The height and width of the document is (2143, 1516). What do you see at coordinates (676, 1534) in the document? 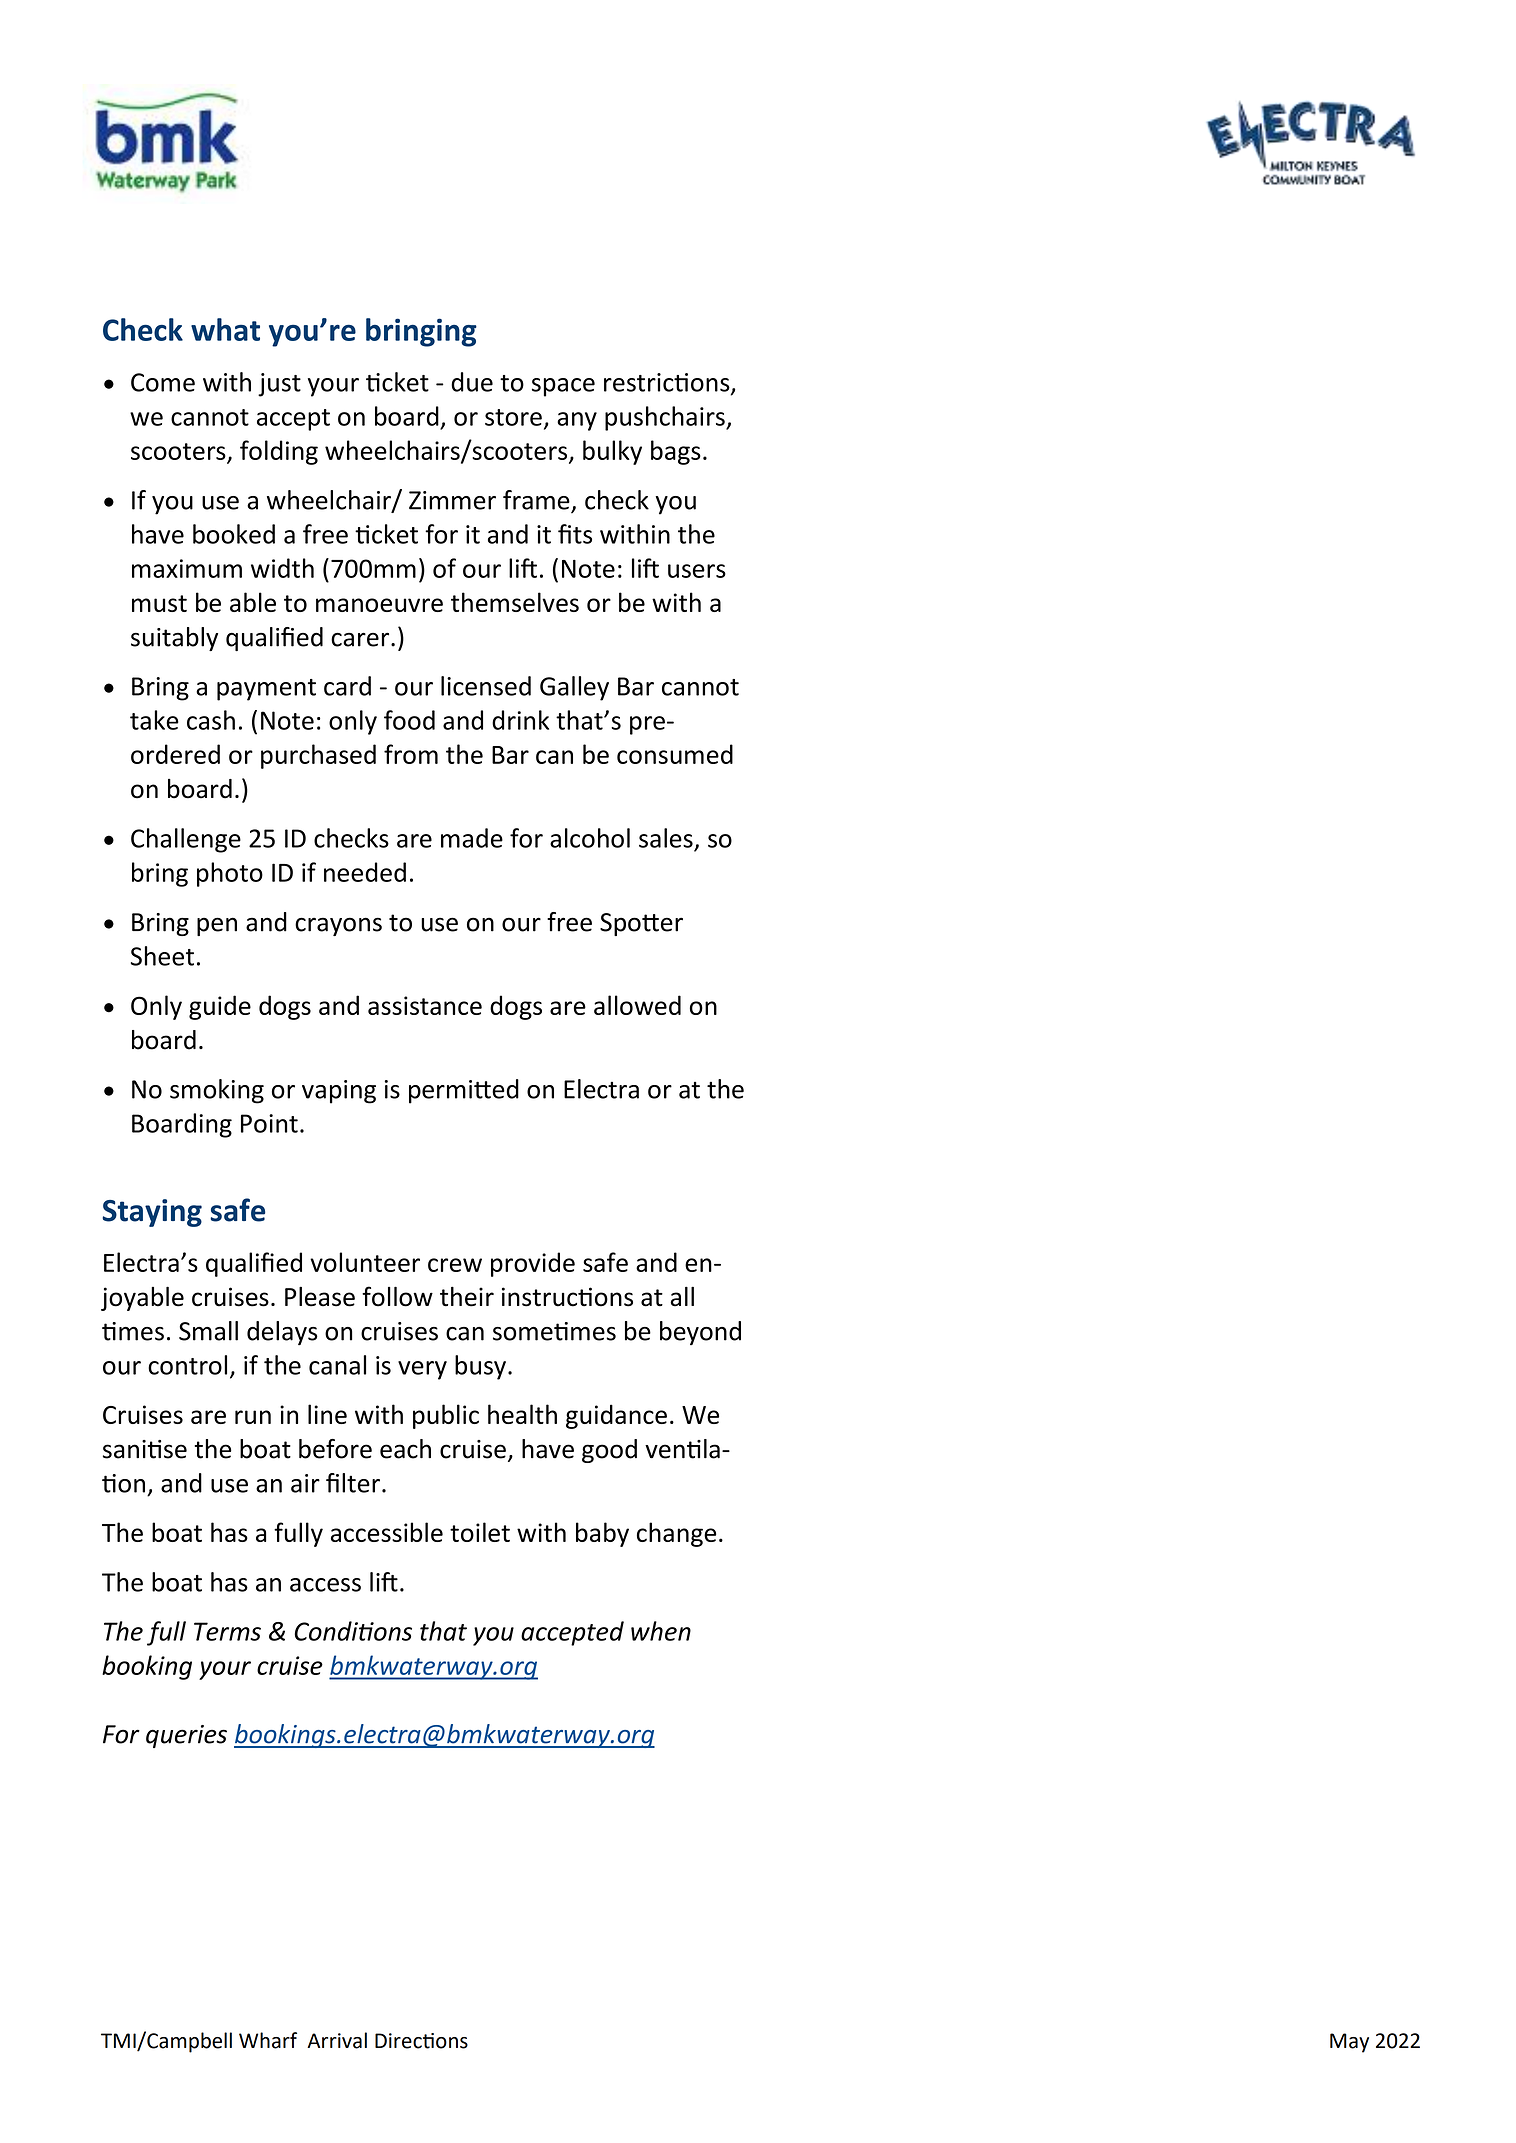
I see `change` at bounding box center [676, 1534].
